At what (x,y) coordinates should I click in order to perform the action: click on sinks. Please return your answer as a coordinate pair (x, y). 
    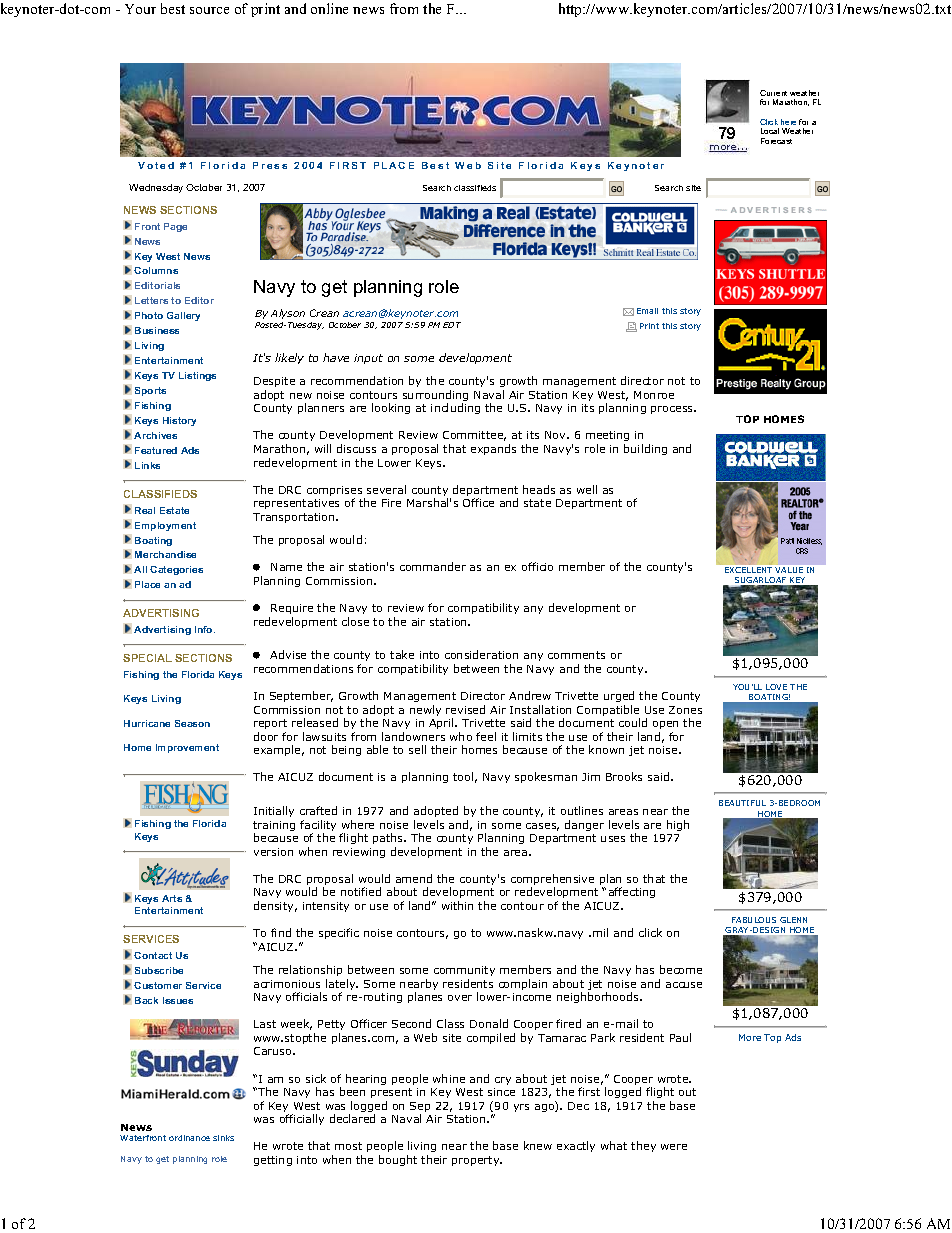
    Looking at the image, I should click on (223, 1138).
